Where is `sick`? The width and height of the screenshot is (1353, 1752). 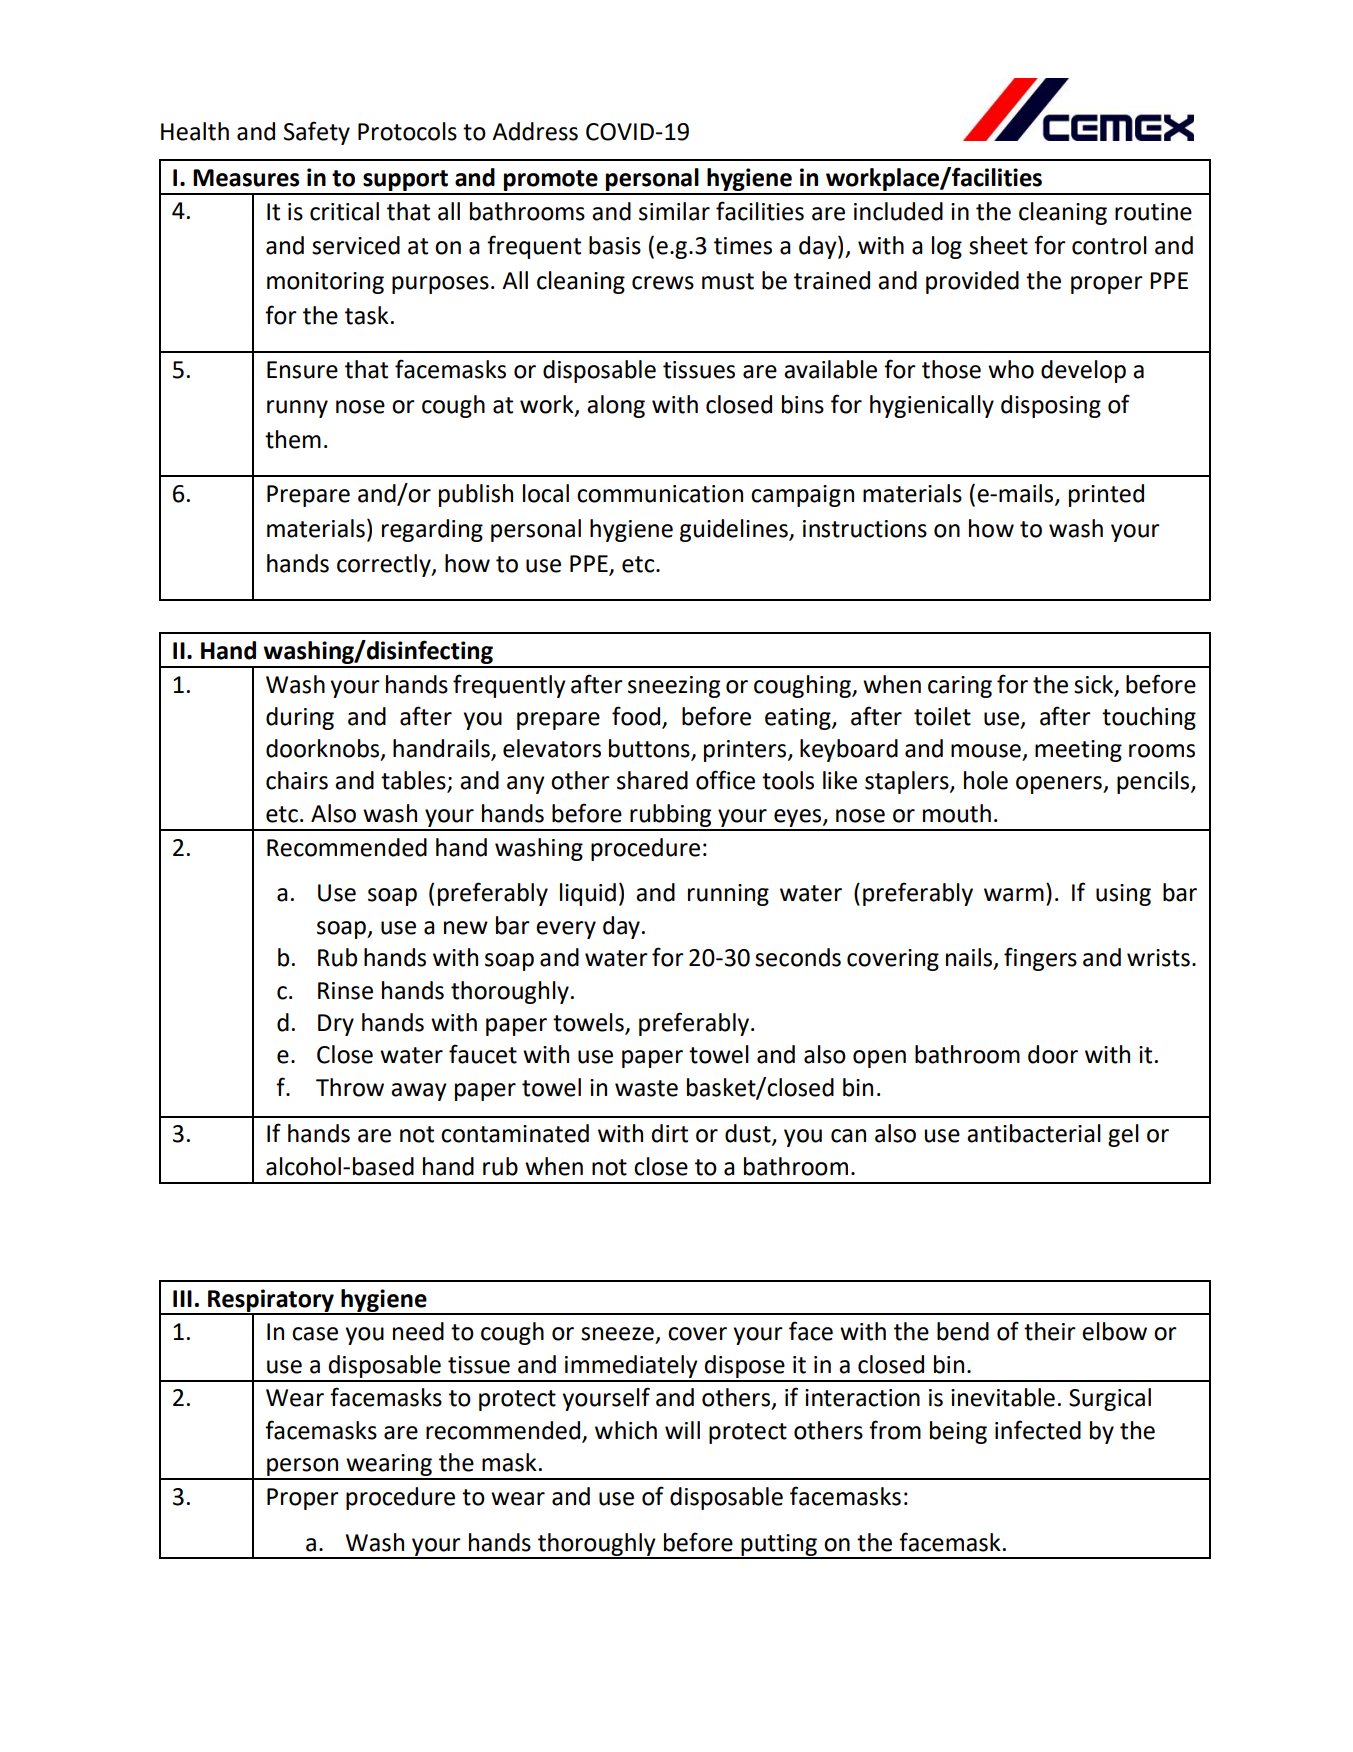 sick is located at coordinates (1095, 685).
